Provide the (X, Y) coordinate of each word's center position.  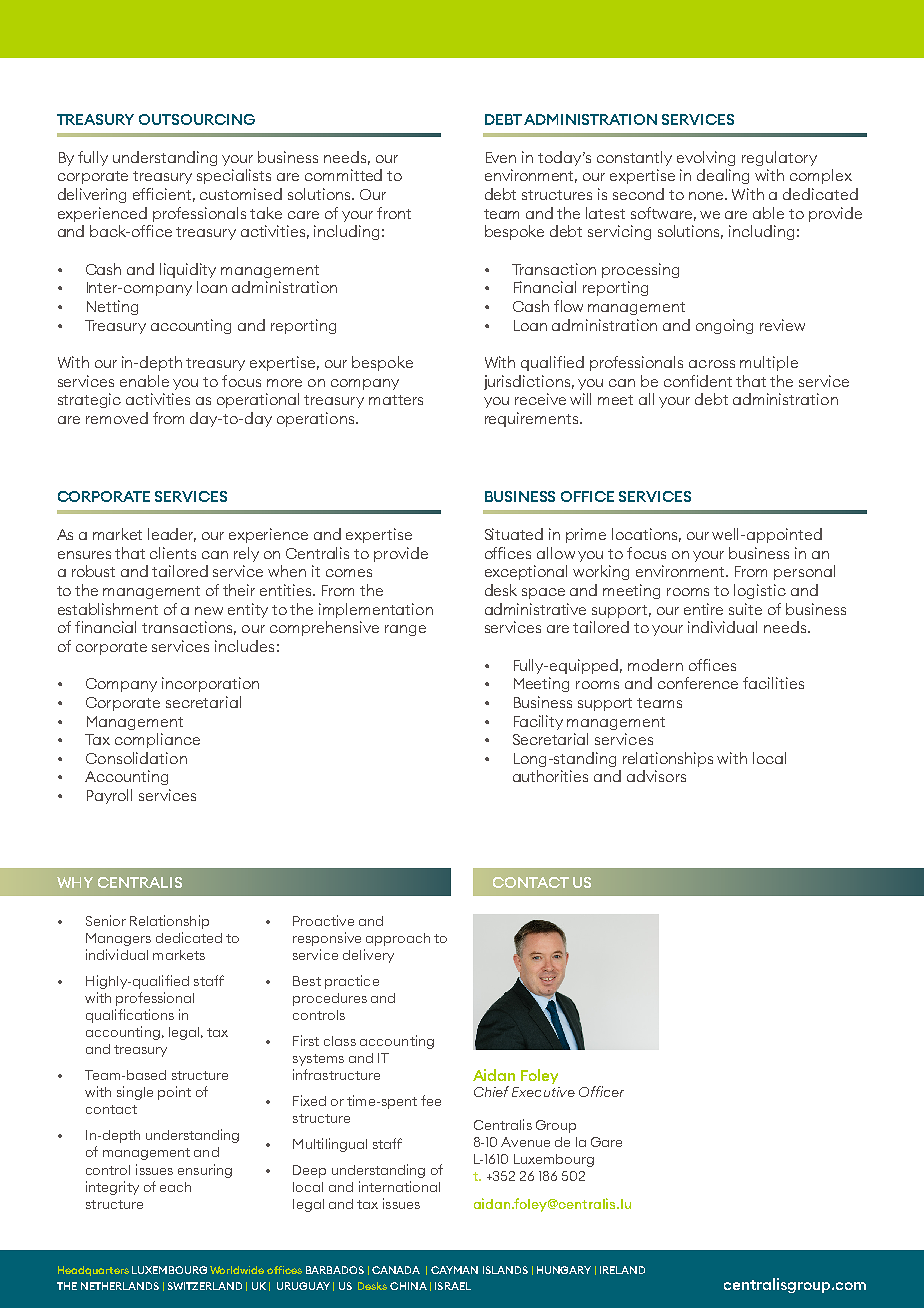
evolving (706, 158)
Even (501, 157)
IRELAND (622, 1270)
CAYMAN (454, 1270)
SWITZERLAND (205, 1286)
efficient (164, 195)
